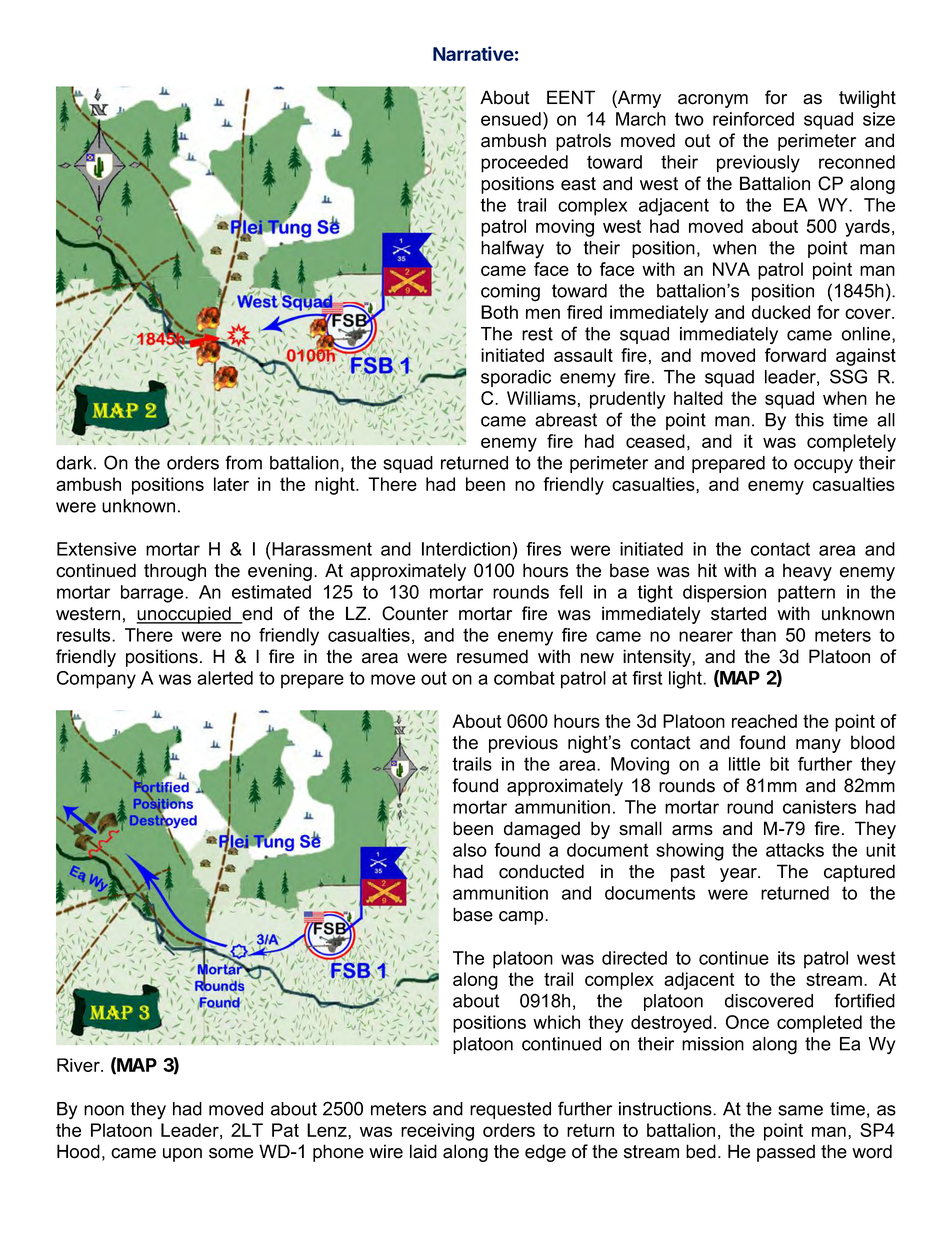 Image resolution: width=952 pixels, height=1233 pixels. Describe the element at coordinates (182, 1155) in the screenshot. I see `upon` at that location.
